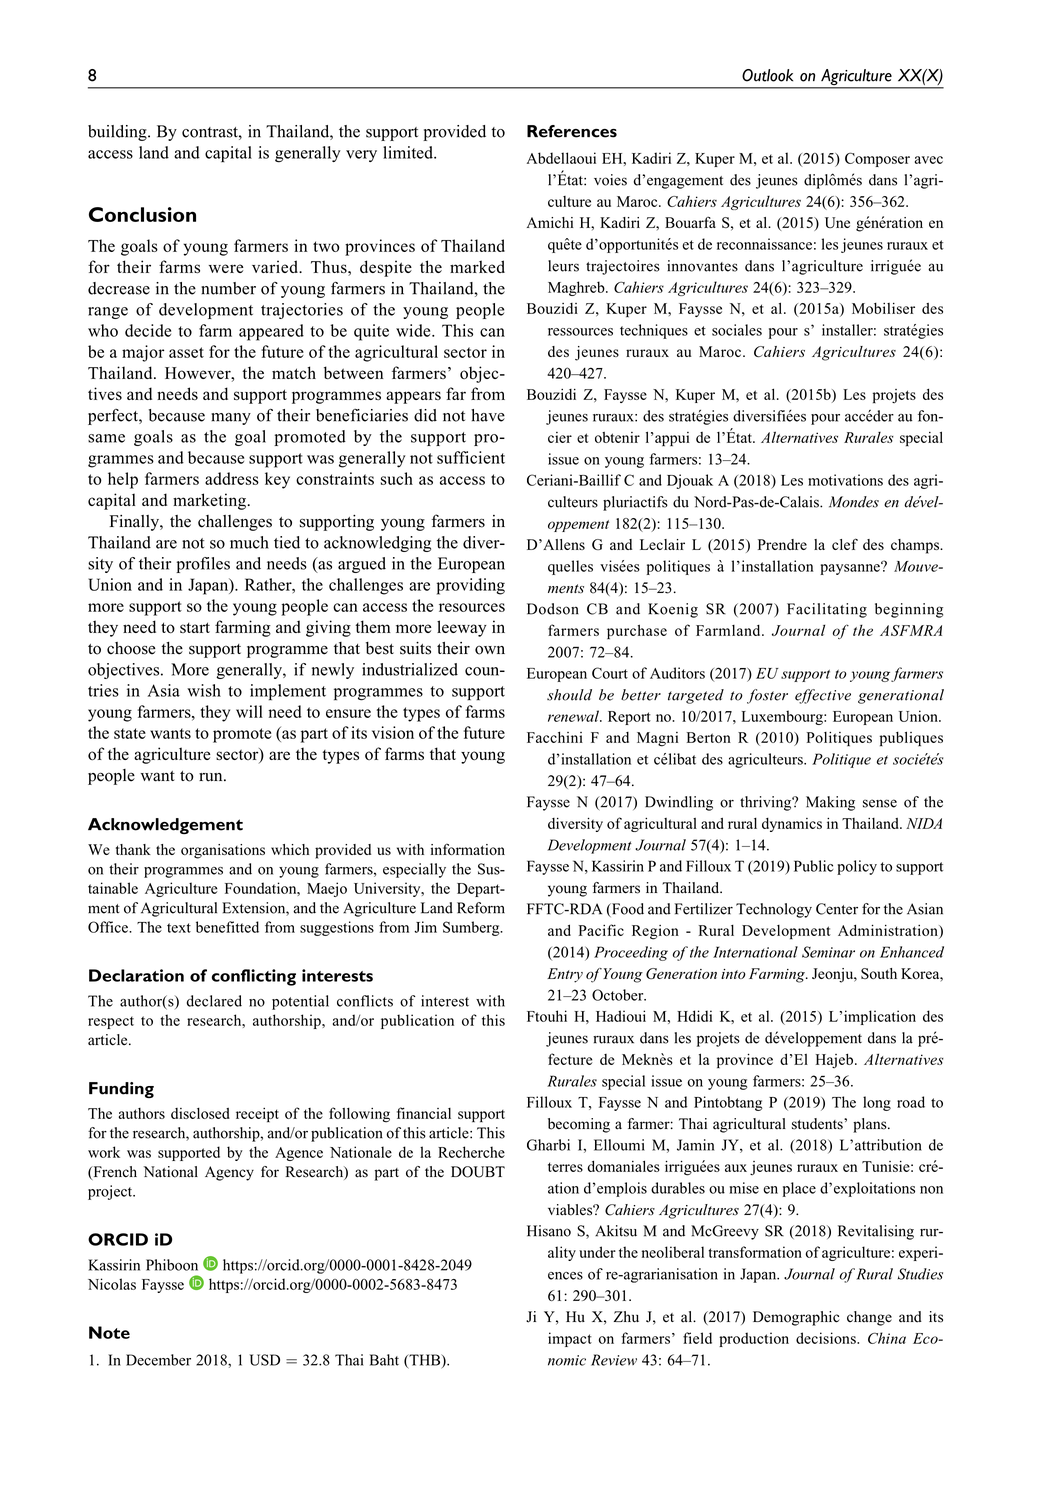 The width and height of the screenshot is (1054, 1491). I want to click on building, so click(118, 133).
